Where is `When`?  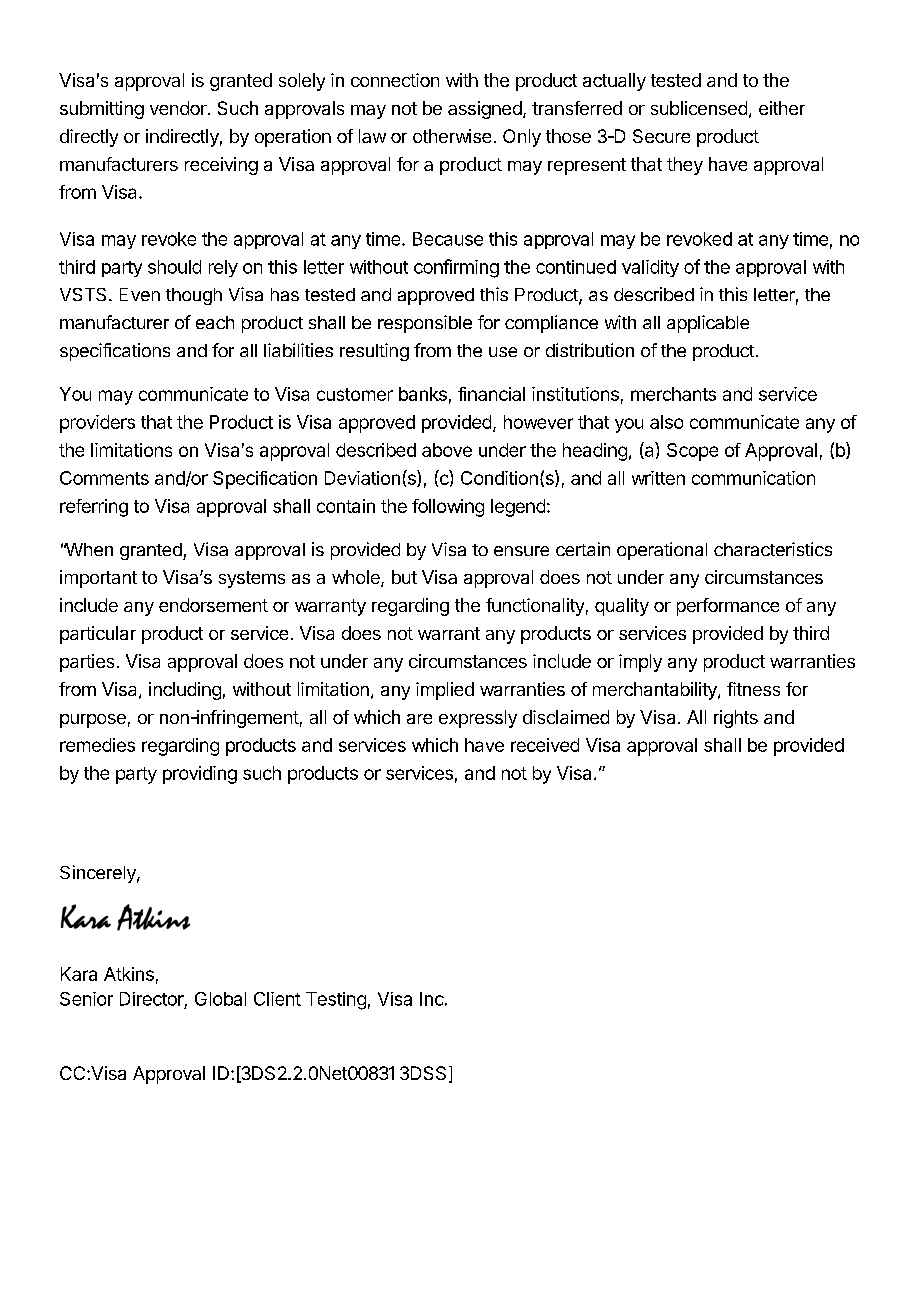 When is located at coordinates (88, 549).
